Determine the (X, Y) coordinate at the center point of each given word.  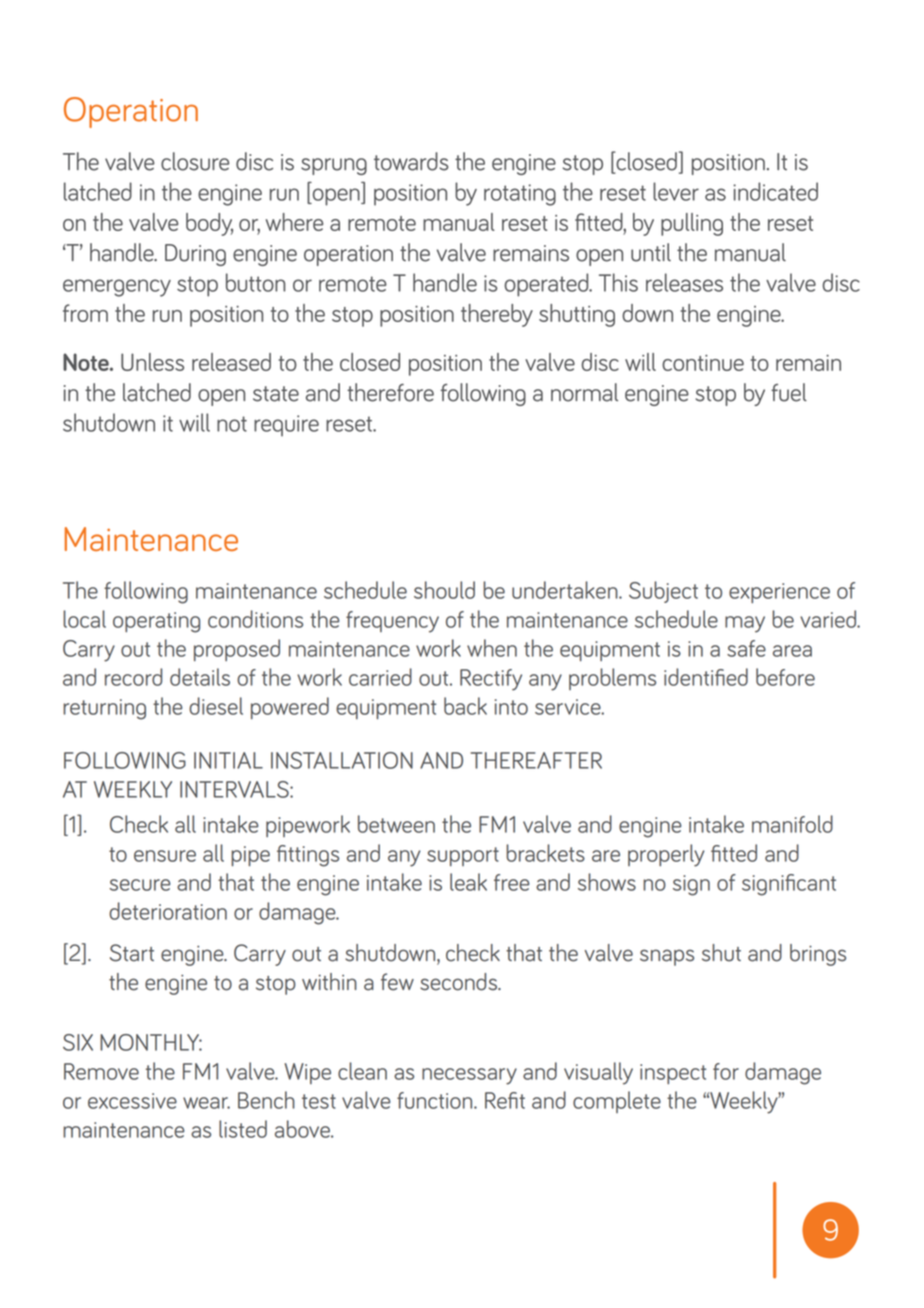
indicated (775, 191)
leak (468, 882)
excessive (132, 1101)
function (436, 1100)
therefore (390, 392)
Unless (152, 362)
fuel (789, 392)
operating (156, 622)
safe (746, 648)
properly (666, 855)
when (492, 648)
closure (195, 161)
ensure (165, 856)
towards (411, 161)
